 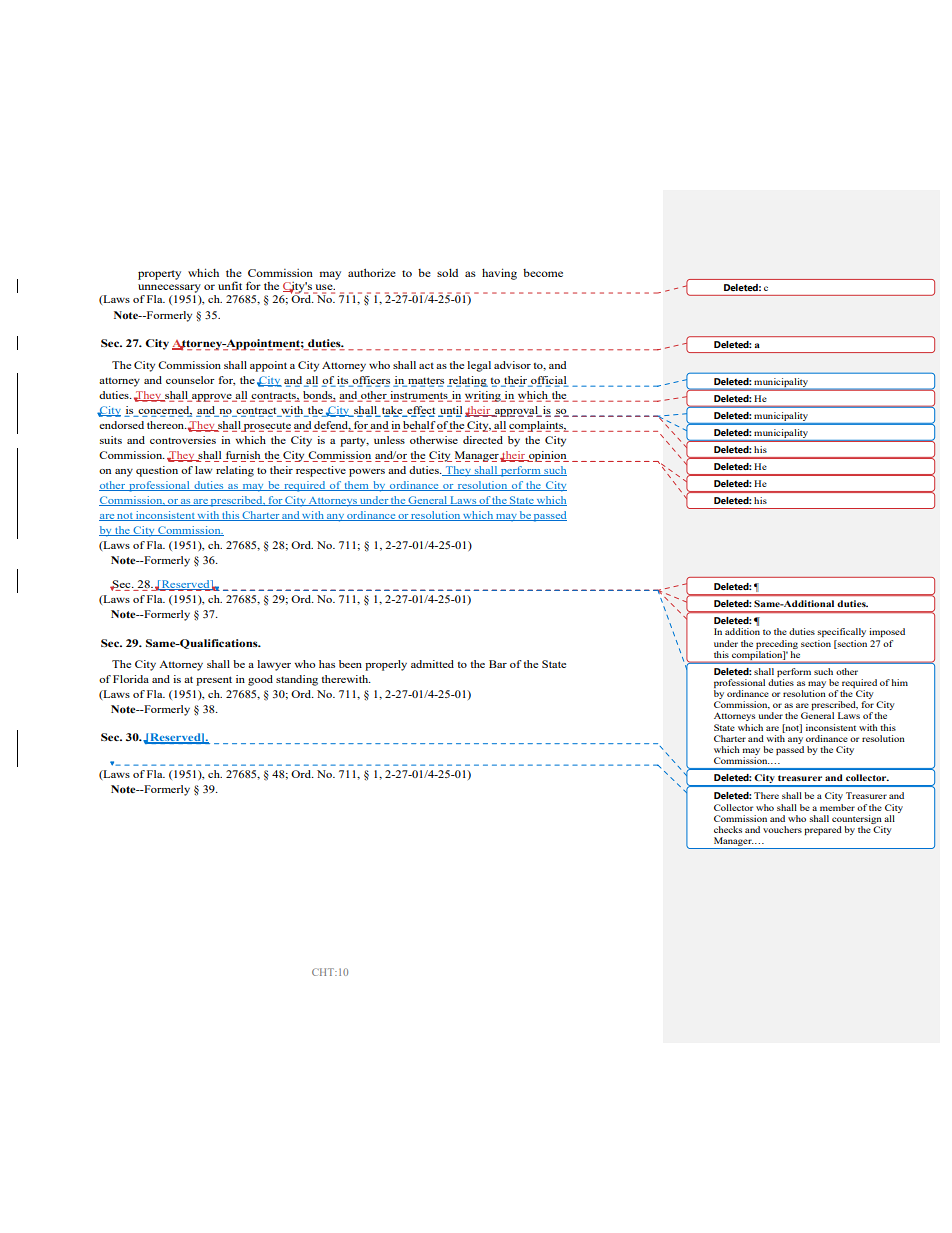 What do you see at coordinates (777, 644) in the page?
I see `preceding` at bounding box center [777, 644].
